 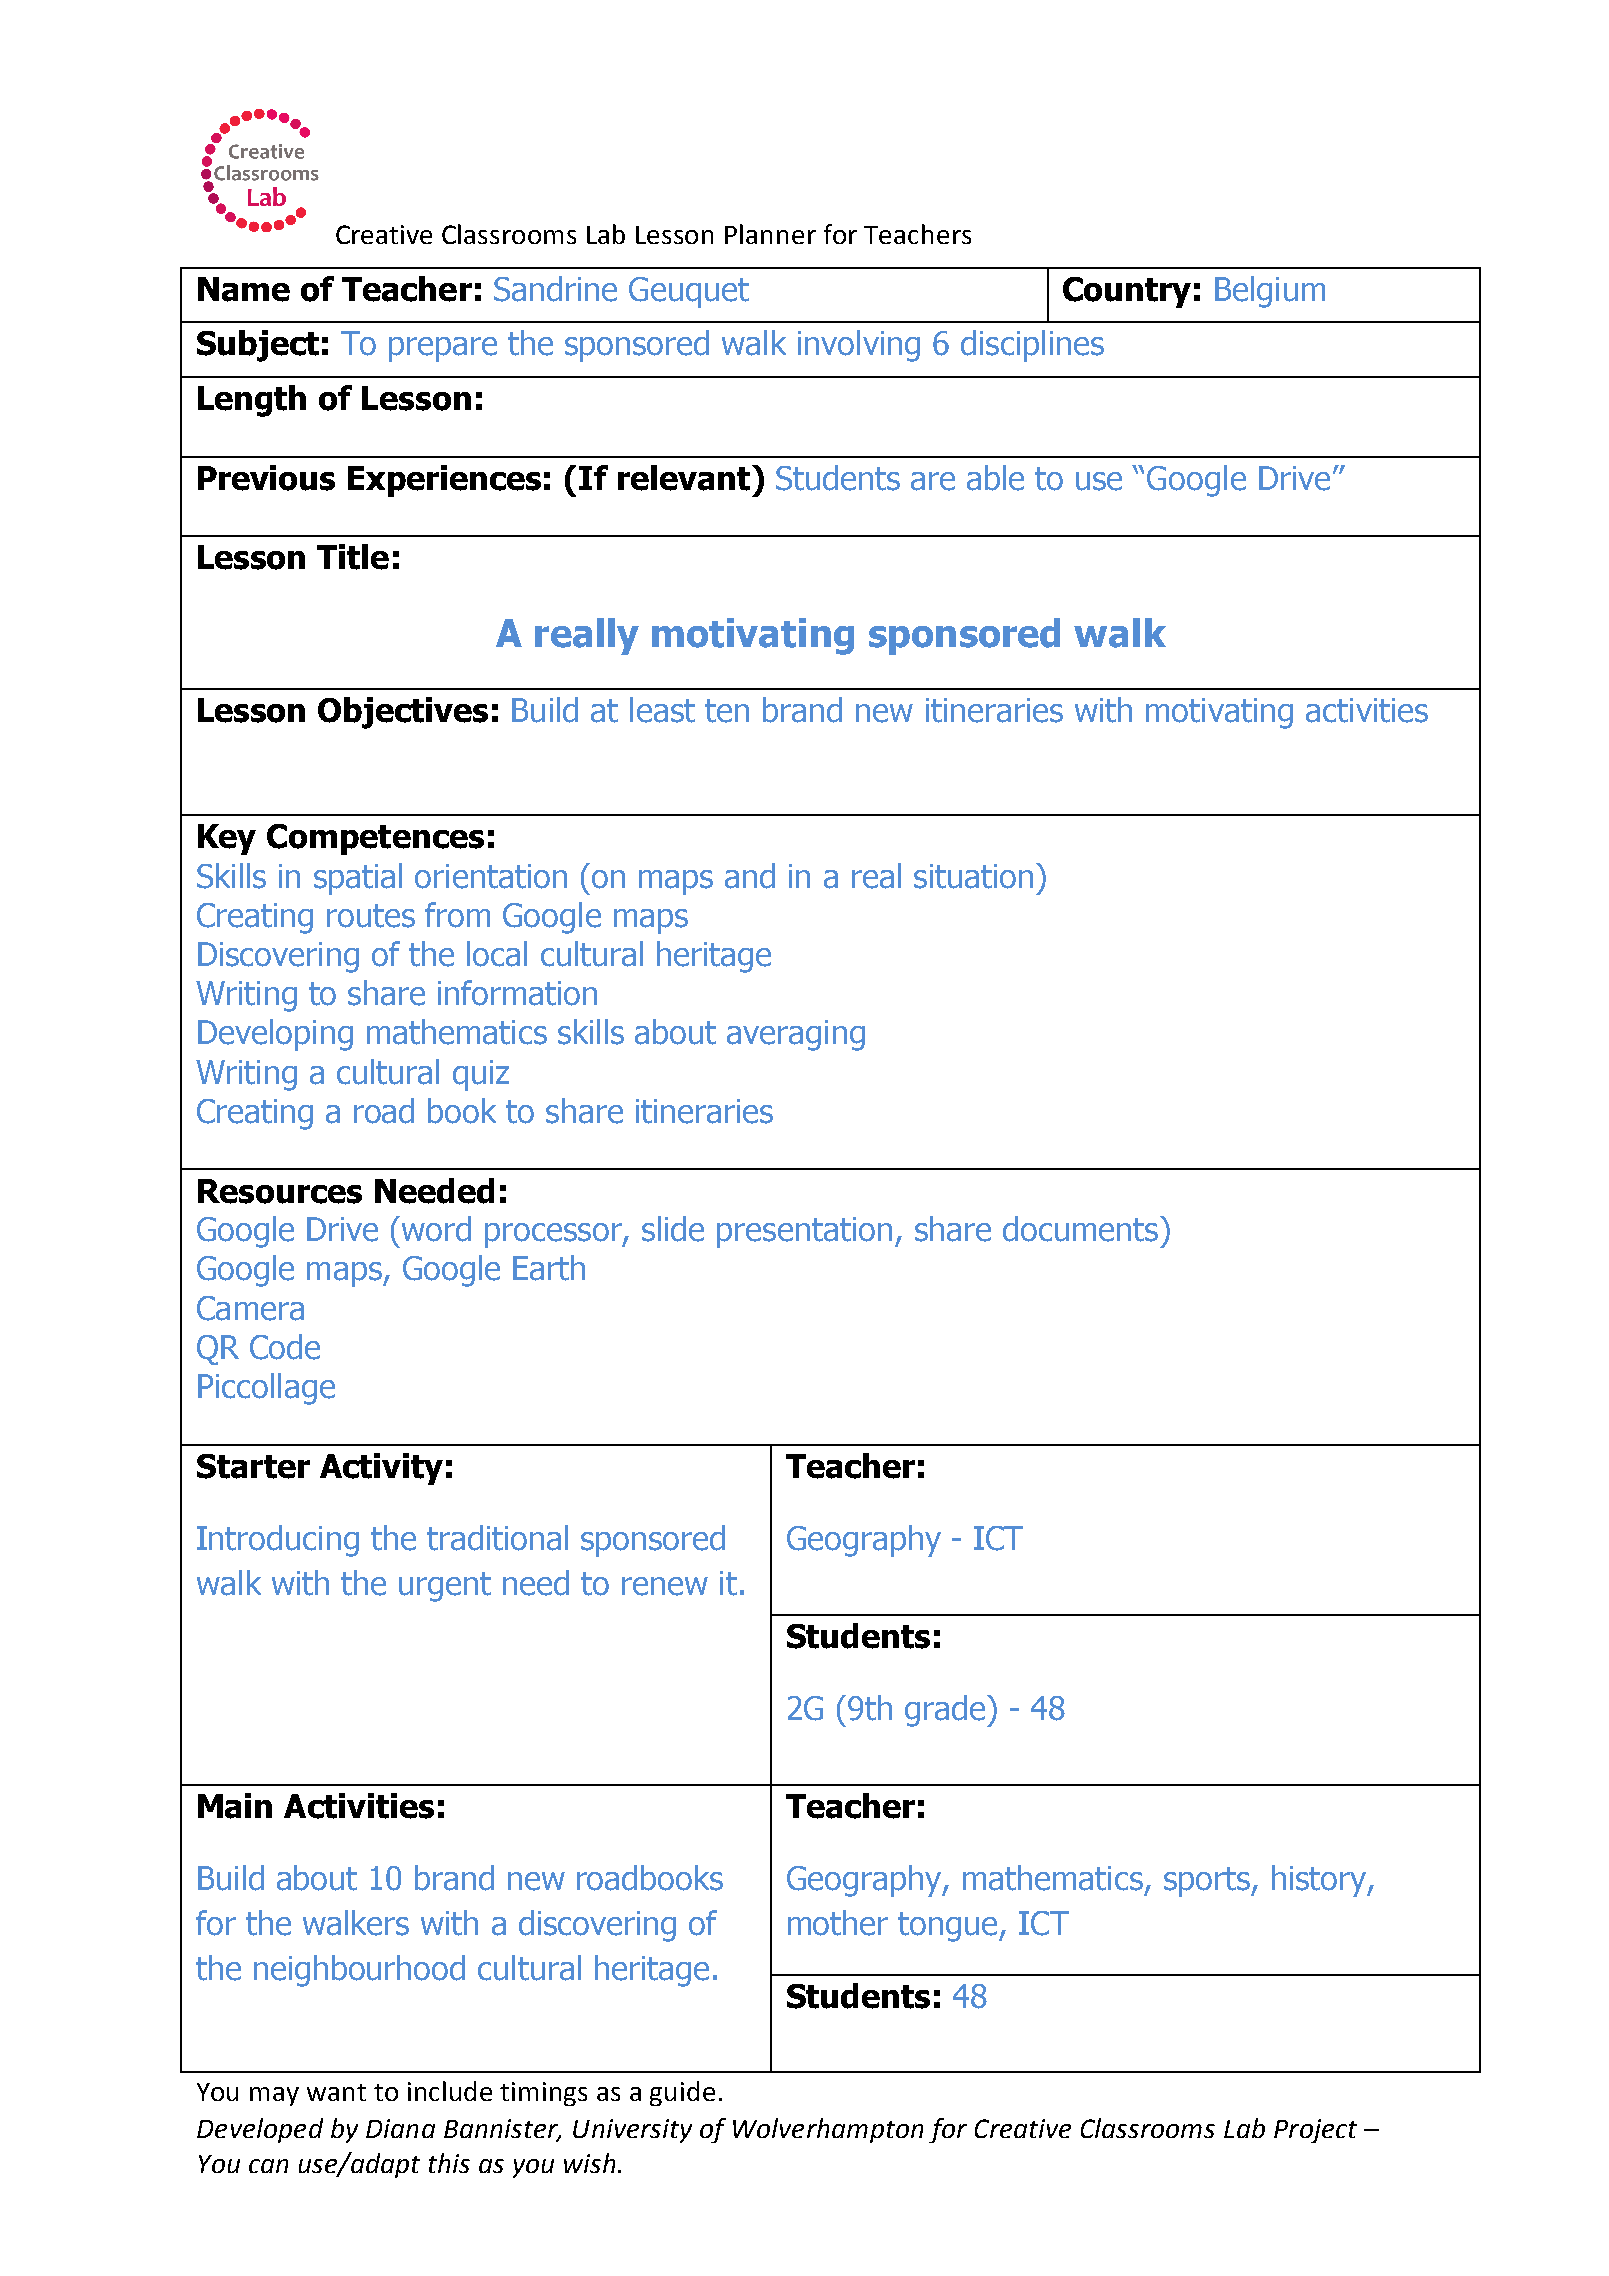 What do you see at coordinates (1080, 1229) in the screenshot?
I see `documents` at bounding box center [1080, 1229].
